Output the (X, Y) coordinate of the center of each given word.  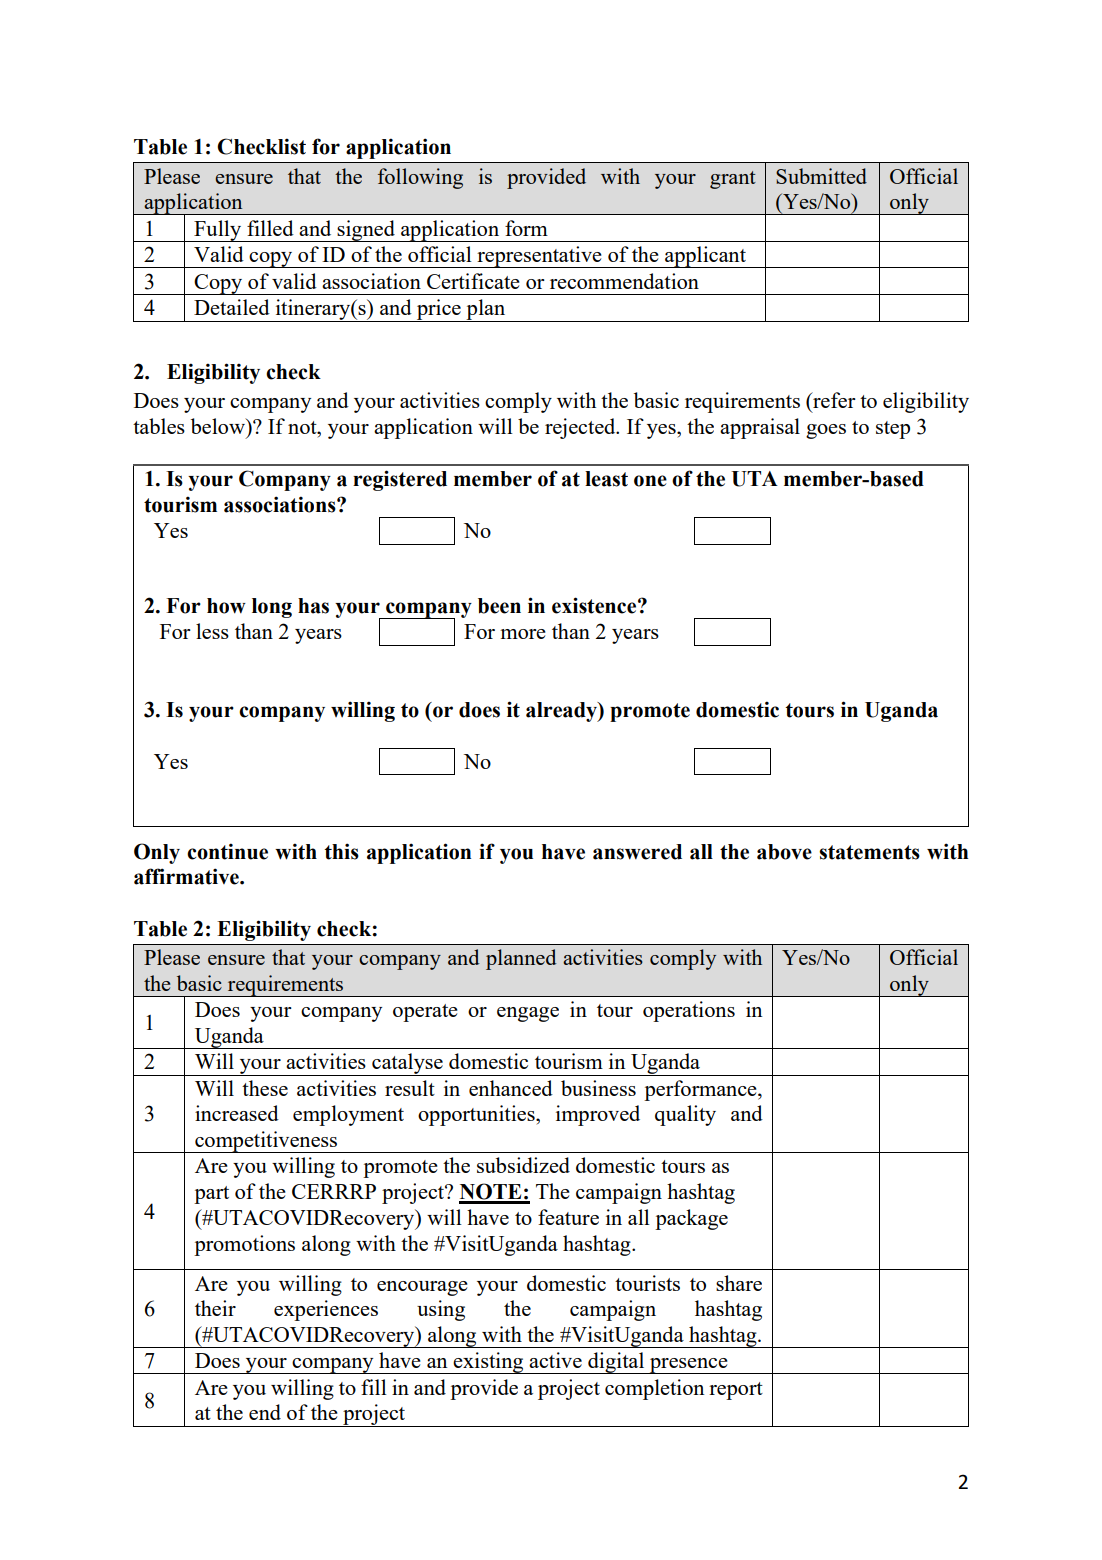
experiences (326, 1310)
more (523, 634)
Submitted (821, 176)
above (784, 852)
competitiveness (266, 1142)
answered (637, 852)
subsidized (523, 1165)
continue (227, 851)
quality (685, 1115)
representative (539, 257)
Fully (218, 231)
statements (869, 852)
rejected (581, 428)
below (219, 426)
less (212, 631)
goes (826, 431)
